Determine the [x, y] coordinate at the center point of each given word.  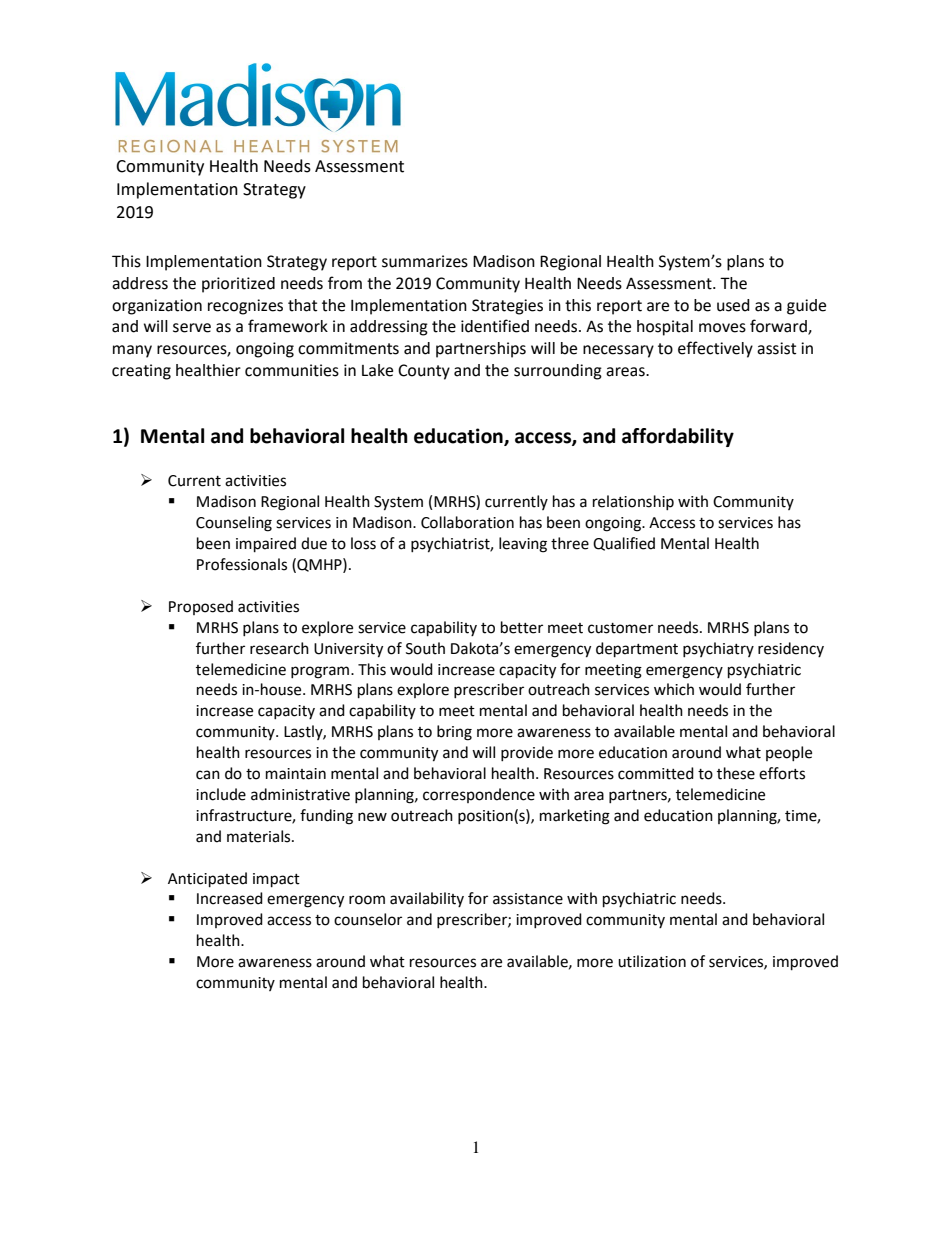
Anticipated [207, 880]
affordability [678, 437]
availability [427, 899]
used [733, 305]
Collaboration [467, 522]
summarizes [425, 261]
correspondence [479, 795]
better [522, 627]
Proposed [201, 607]
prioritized [238, 285]
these [736, 773]
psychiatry [718, 649]
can [208, 775]
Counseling [234, 524]
